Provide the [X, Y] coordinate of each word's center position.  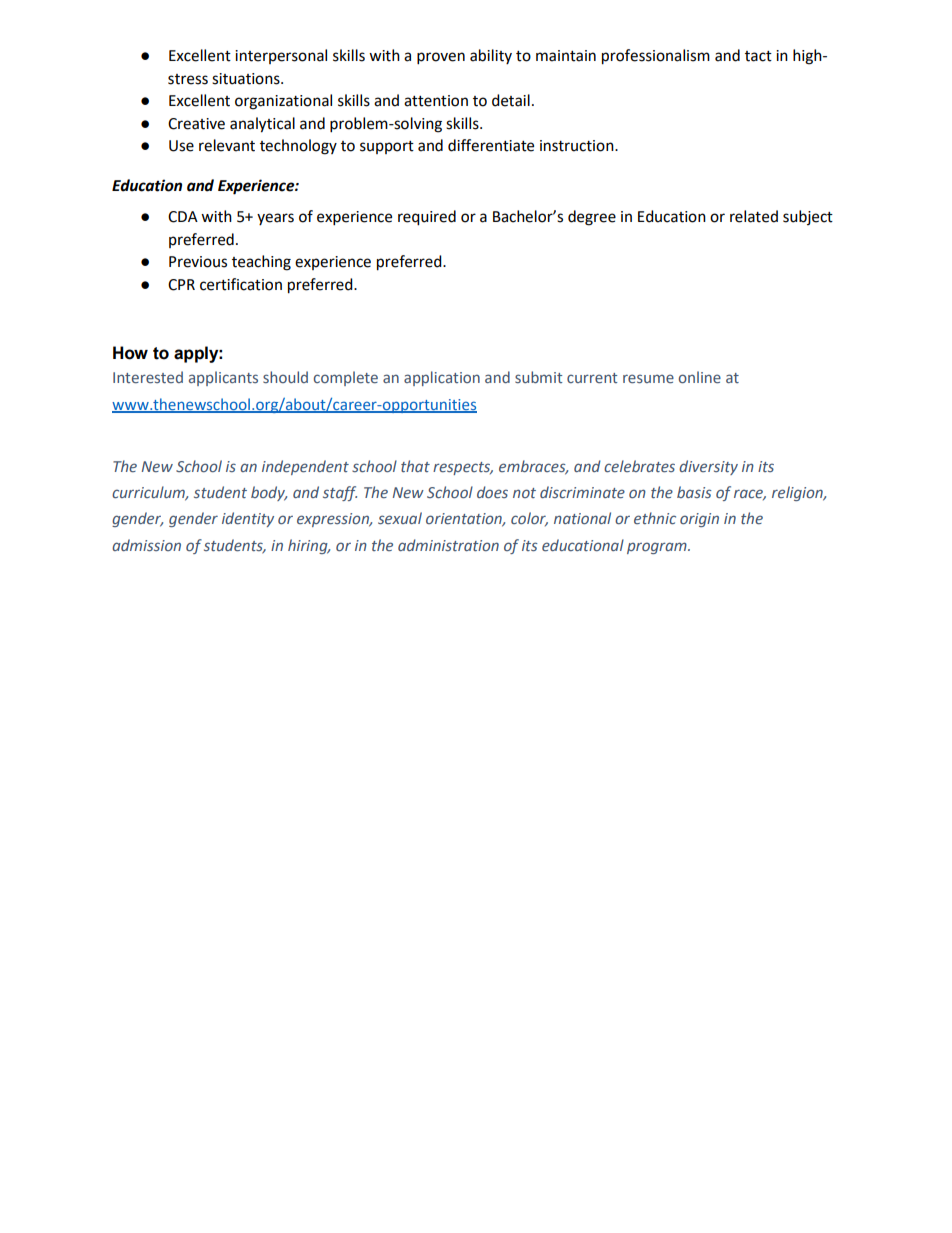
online [700, 377]
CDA [183, 217]
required [427, 218]
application [442, 378]
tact [758, 56]
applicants [223, 378]
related [754, 216]
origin [699, 520]
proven [441, 58]
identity [248, 519]
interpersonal [281, 56]
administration [448, 545]
